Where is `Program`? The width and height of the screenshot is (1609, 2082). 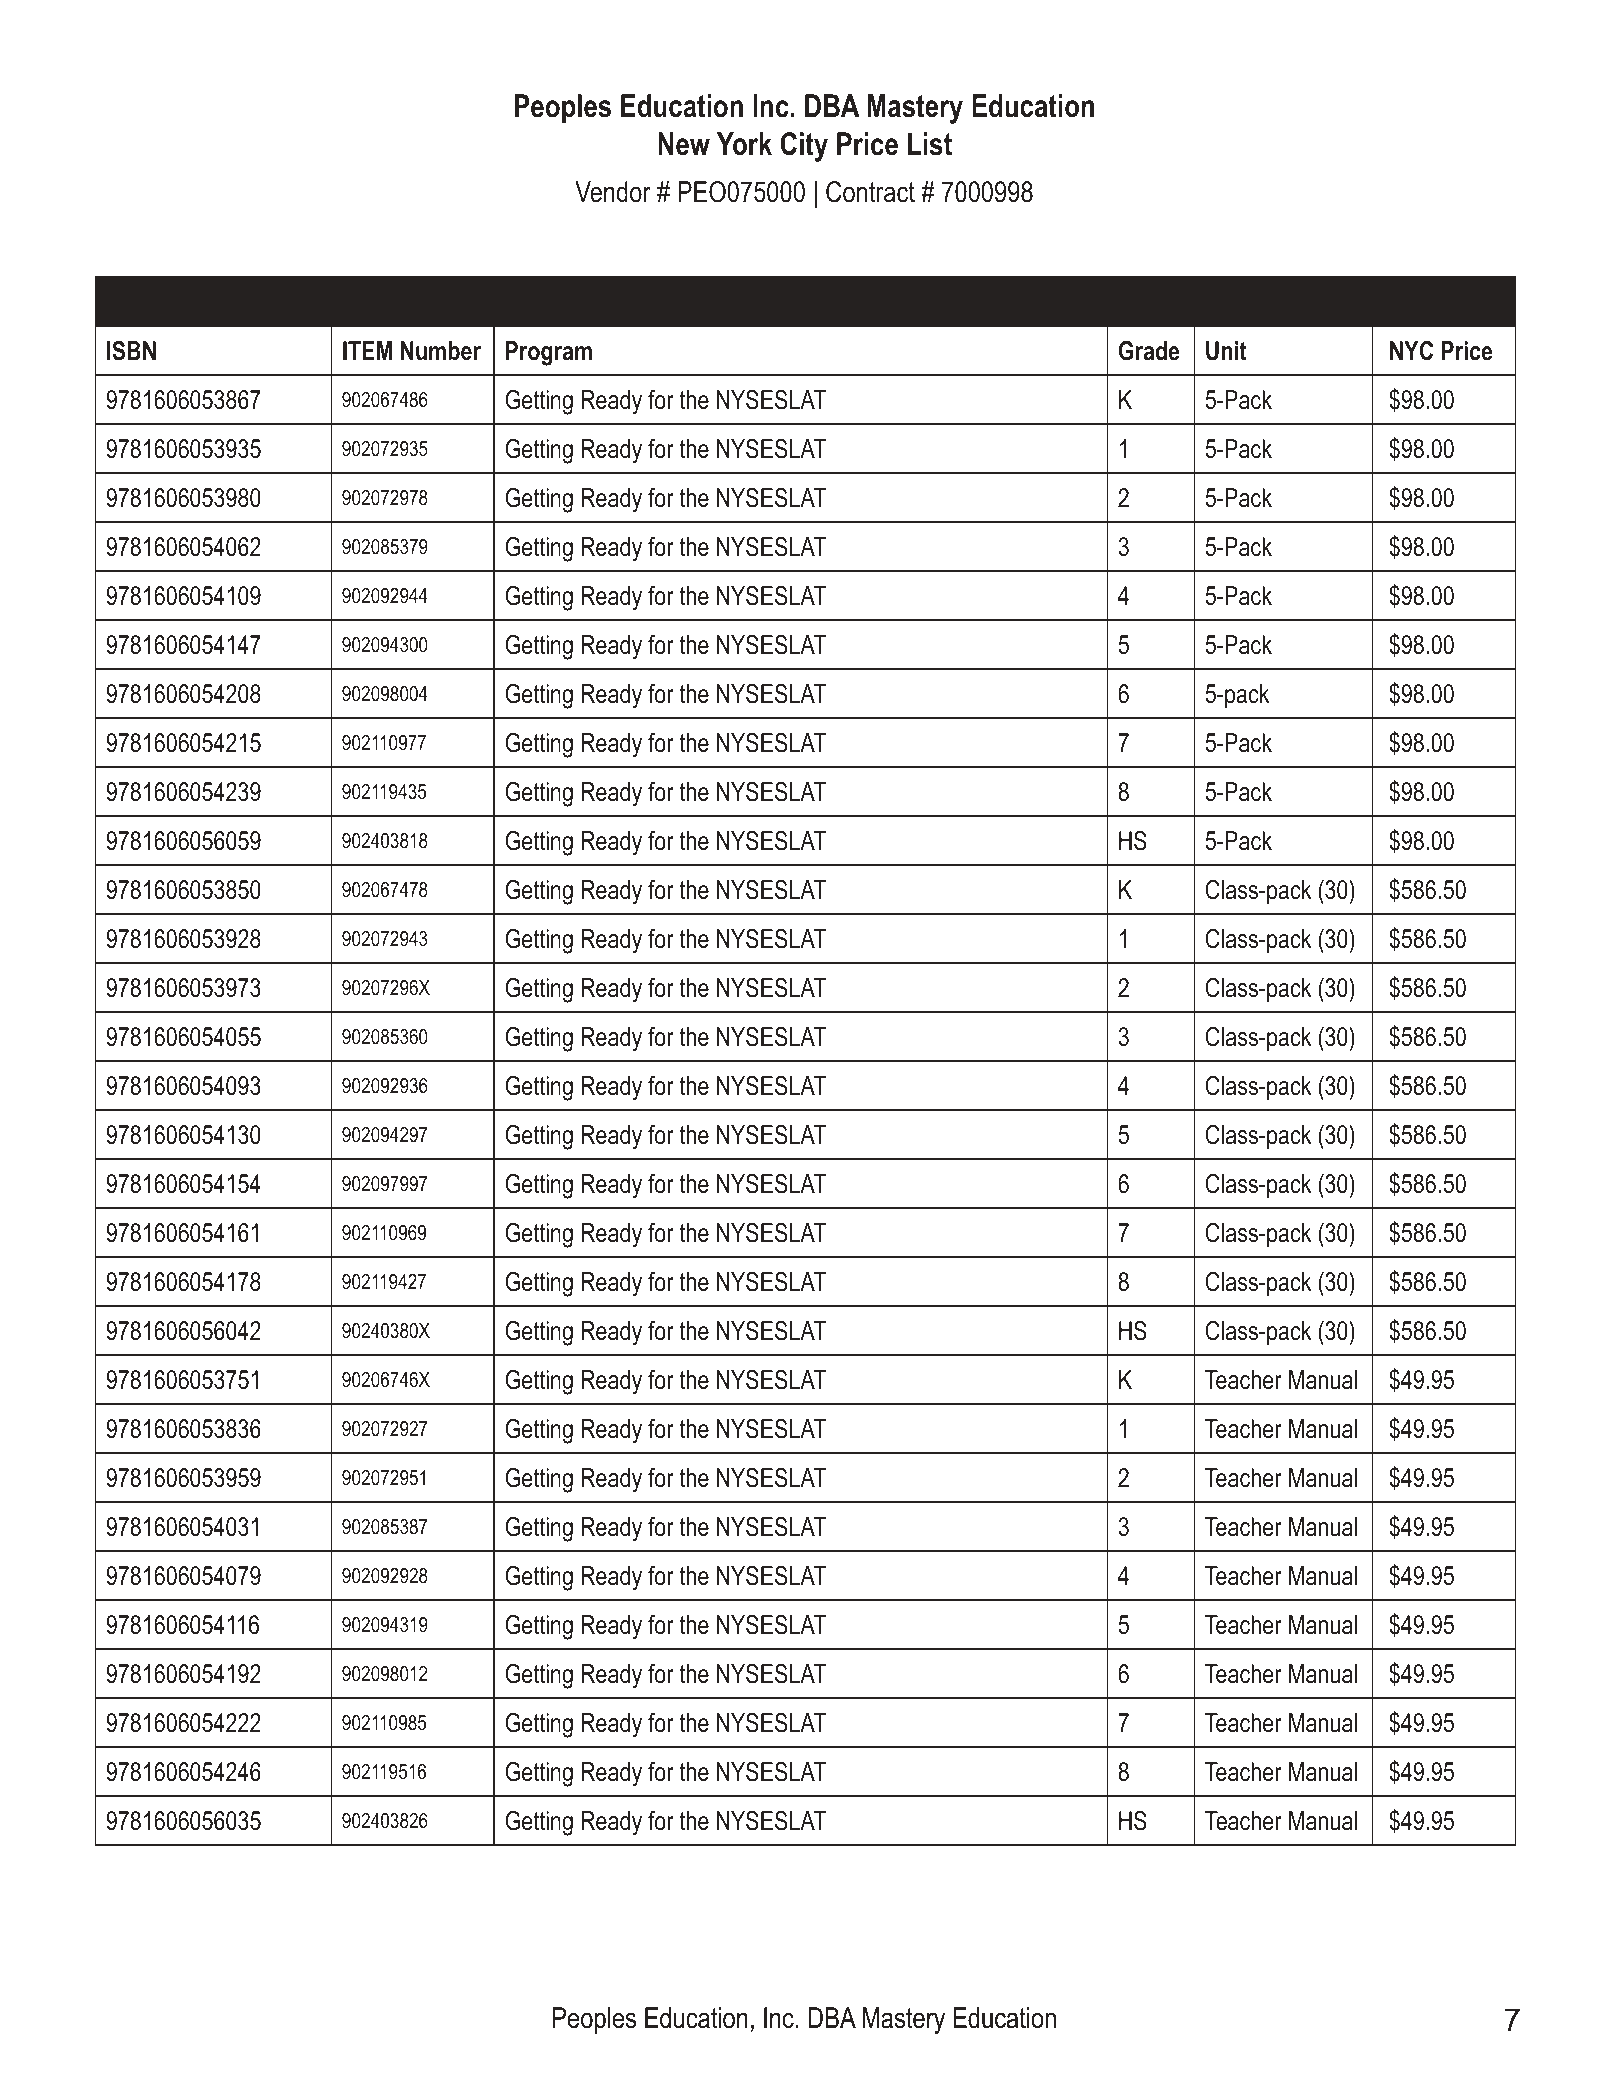 Program is located at coordinates (549, 353).
